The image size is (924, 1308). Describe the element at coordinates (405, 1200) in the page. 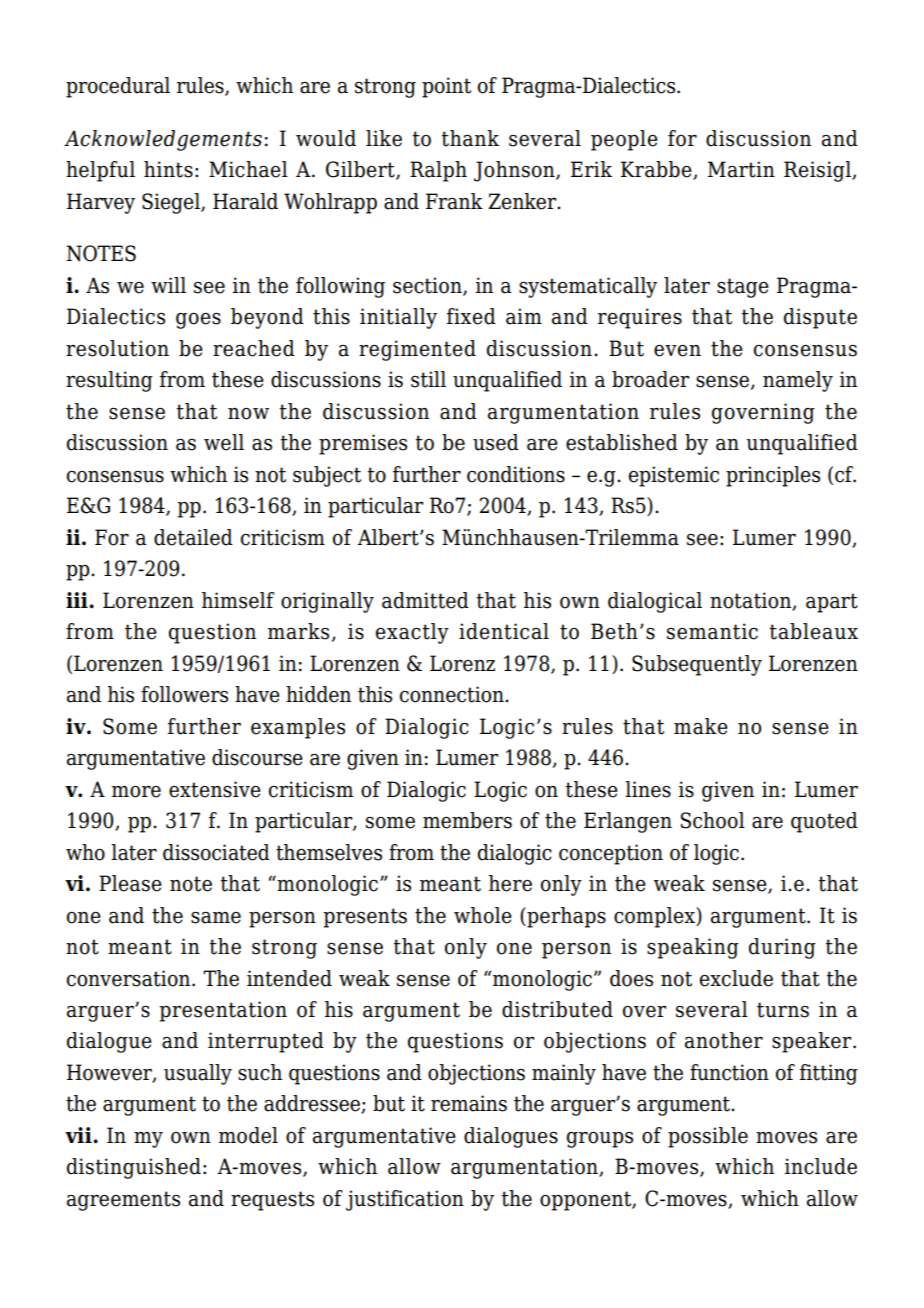

I see `justification` at that location.
